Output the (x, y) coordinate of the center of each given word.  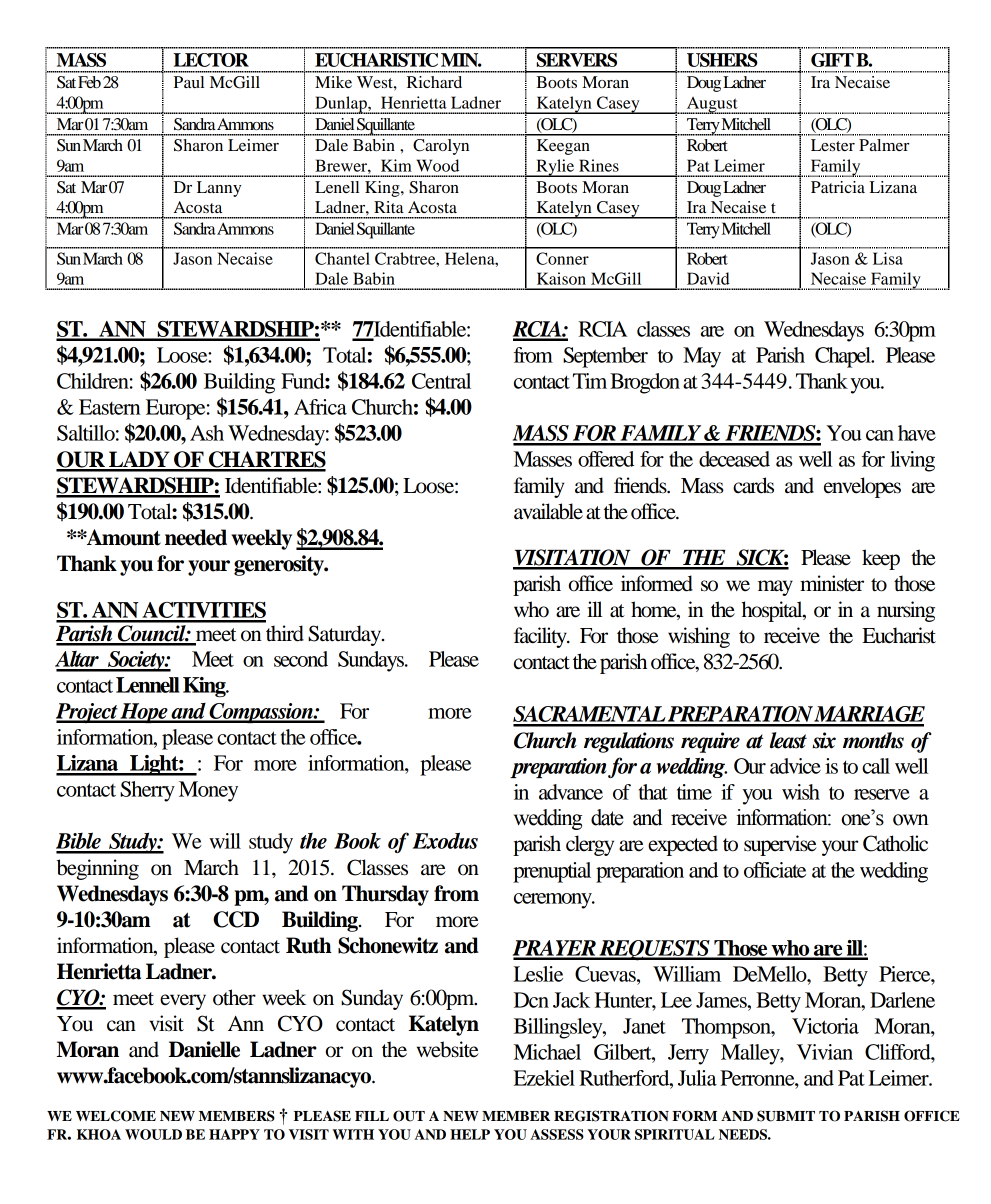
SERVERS (577, 60)
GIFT (832, 60)
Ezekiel (544, 1078)
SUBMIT (786, 1116)
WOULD (153, 1134)
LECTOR (211, 60)
